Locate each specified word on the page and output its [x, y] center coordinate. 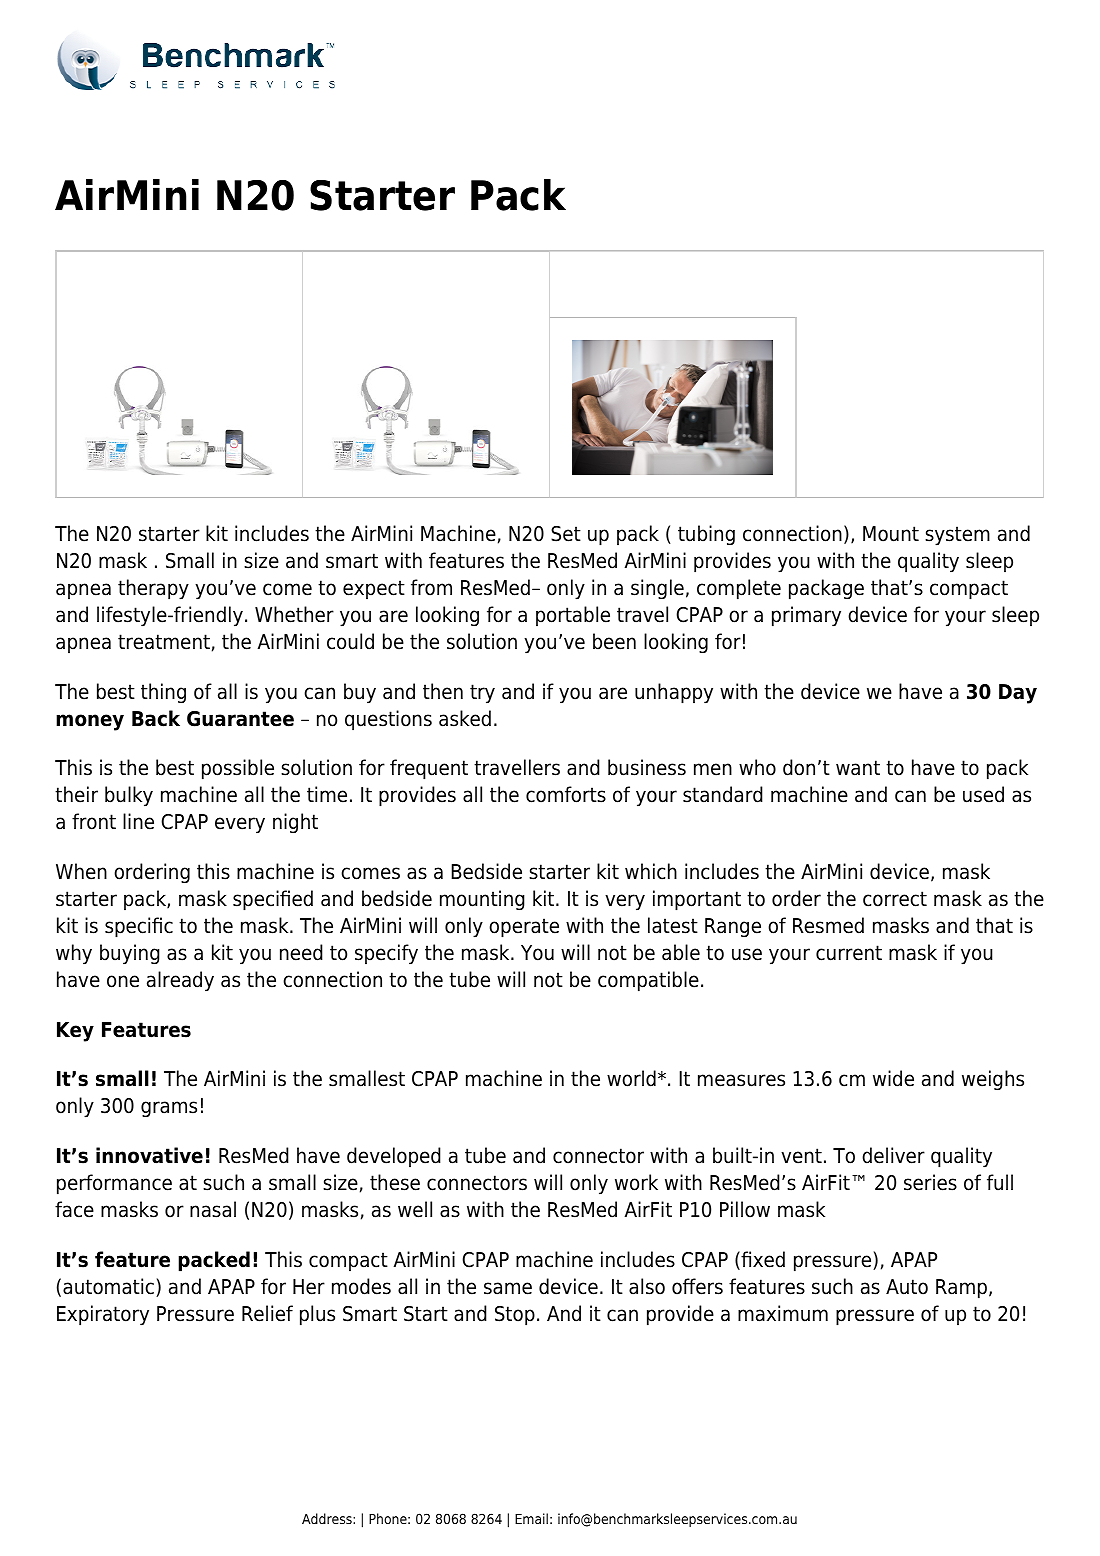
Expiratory [103, 1315]
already [180, 981]
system [957, 536]
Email [531, 1518]
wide [893, 1078]
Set [566, 534]
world [631, 1078]
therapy [153, 589]
